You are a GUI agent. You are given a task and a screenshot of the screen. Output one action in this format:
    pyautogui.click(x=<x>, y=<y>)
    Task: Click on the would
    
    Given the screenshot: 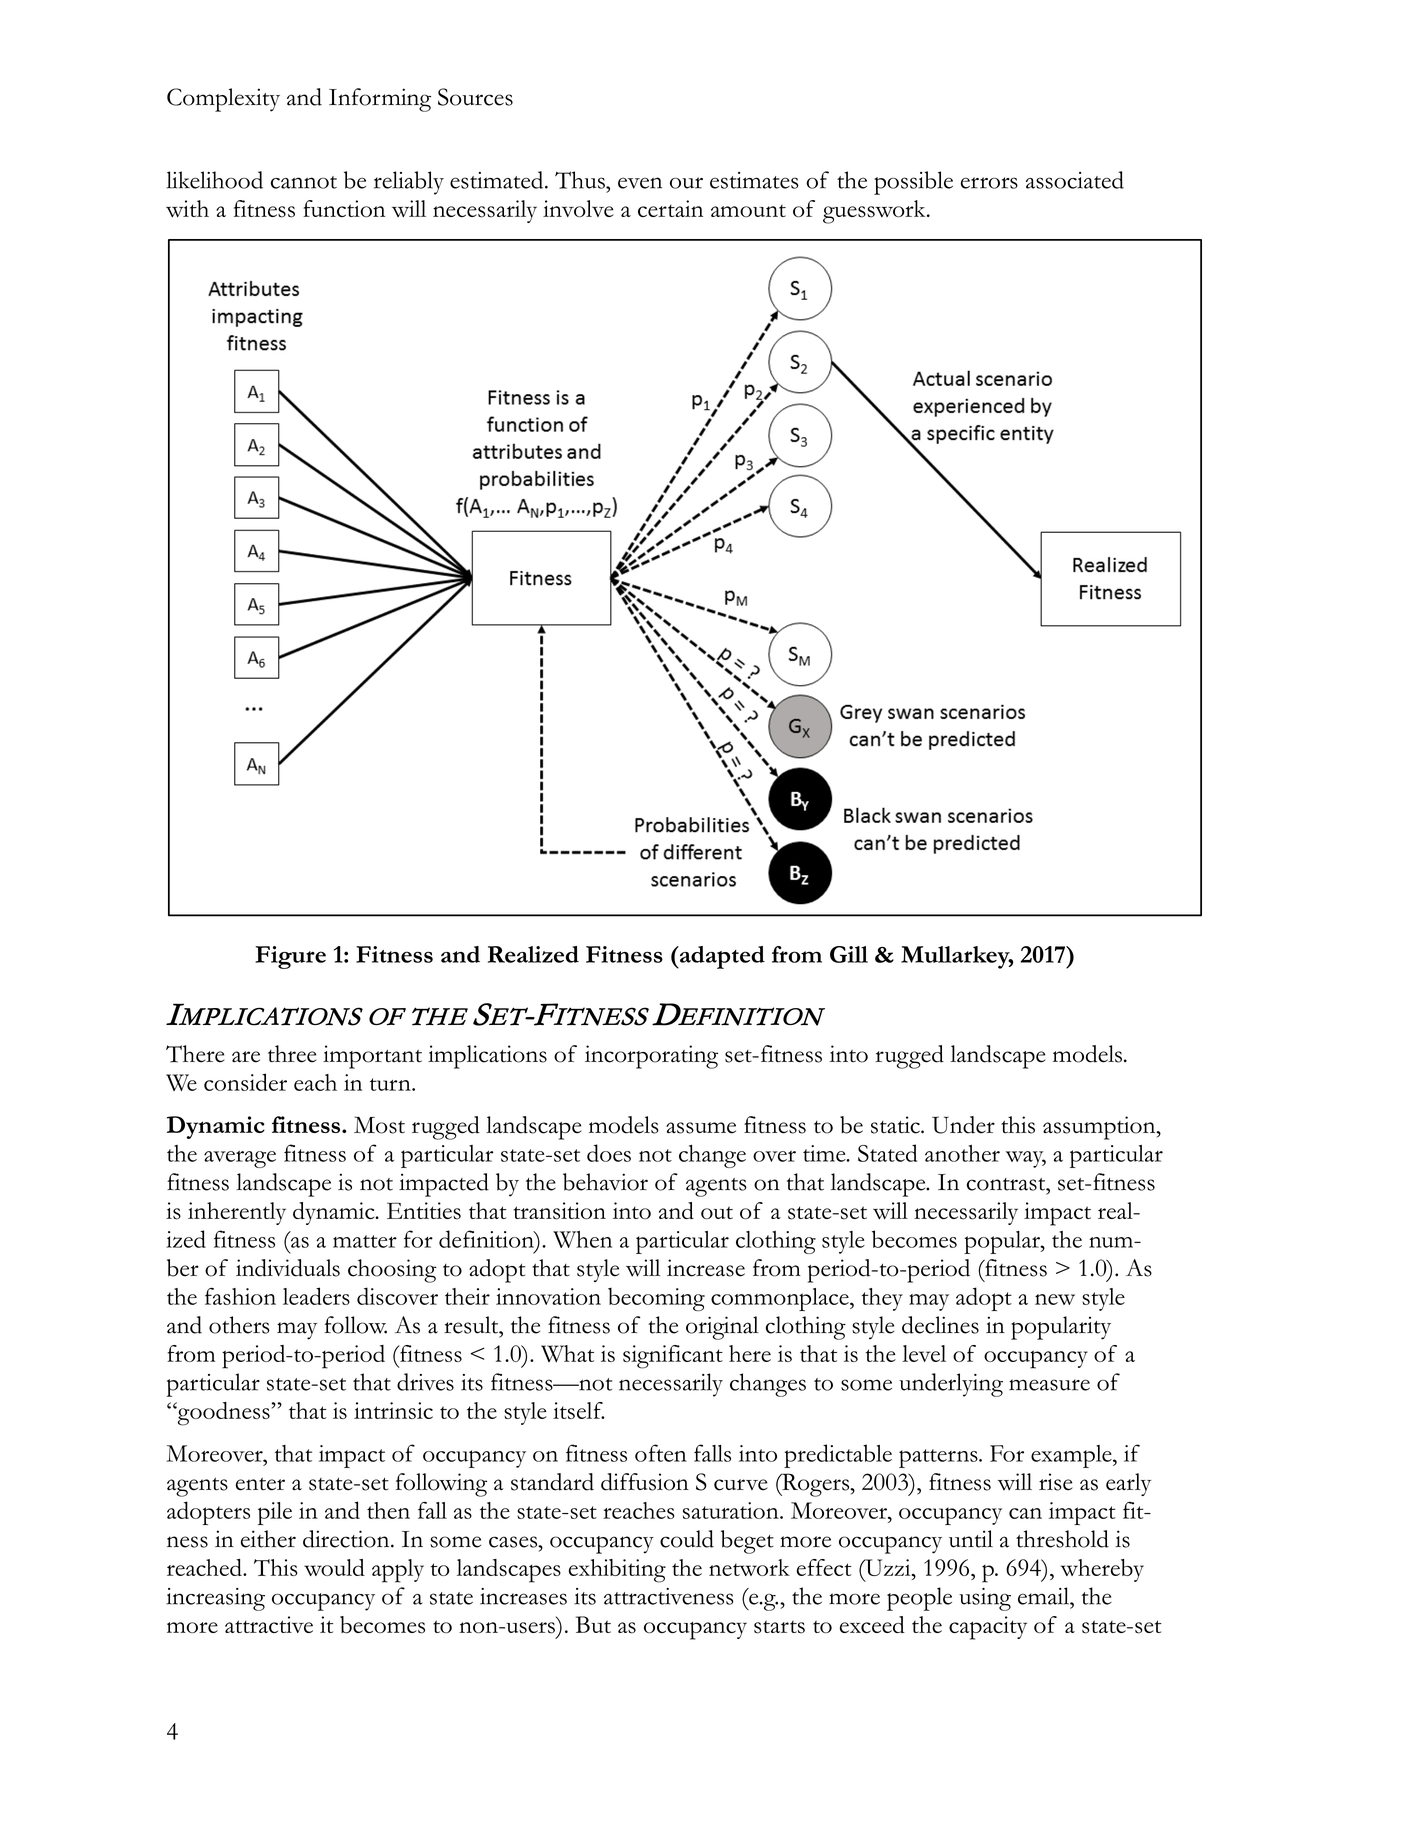 What is the action you would take?
    pyautogui.click(x=334, y=1567)
